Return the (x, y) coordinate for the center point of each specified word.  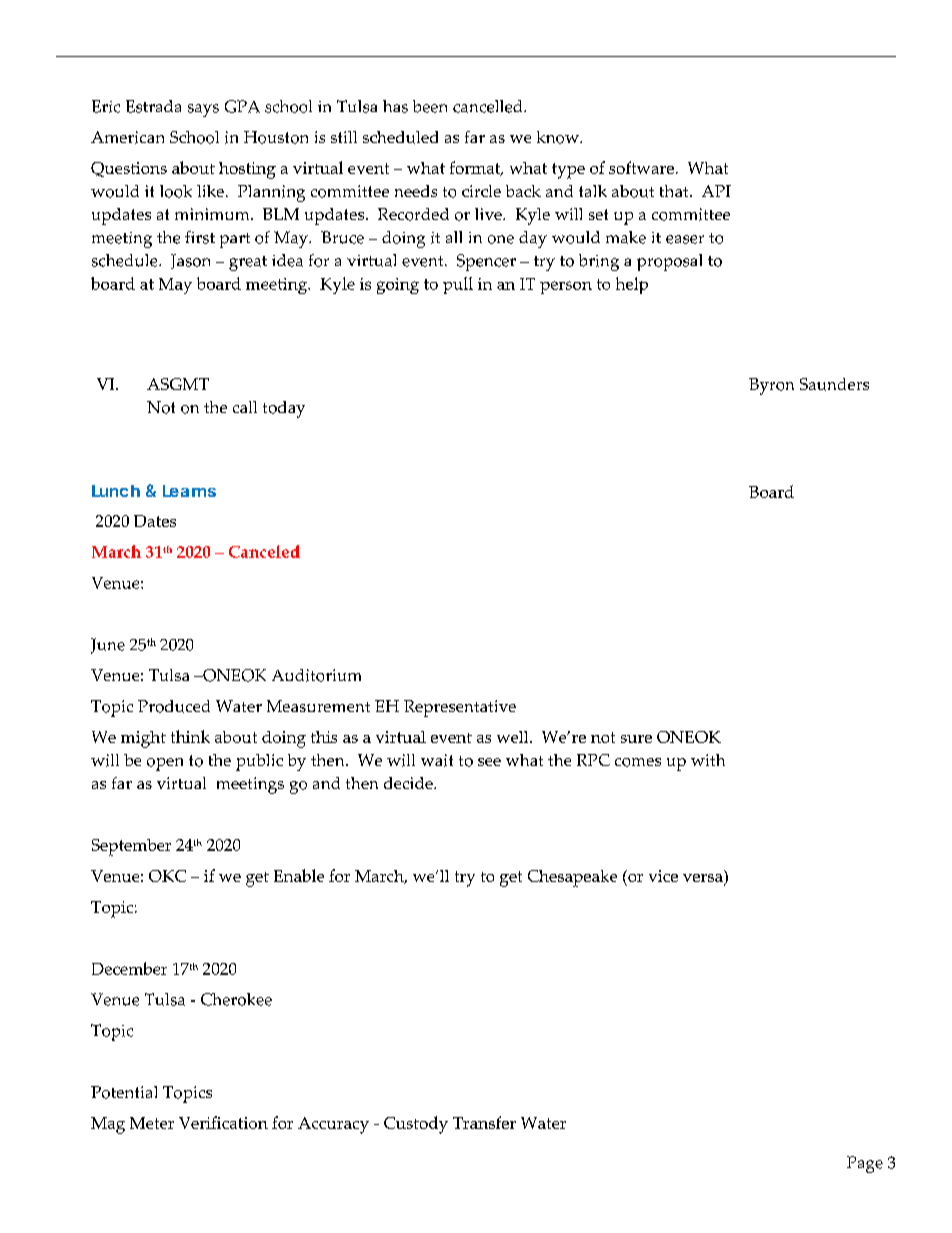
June (108, 646)
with (708, 760)
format (476, 168)
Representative (460, 708)
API (716, 191)
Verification (223, 1122)
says (203, 110)
